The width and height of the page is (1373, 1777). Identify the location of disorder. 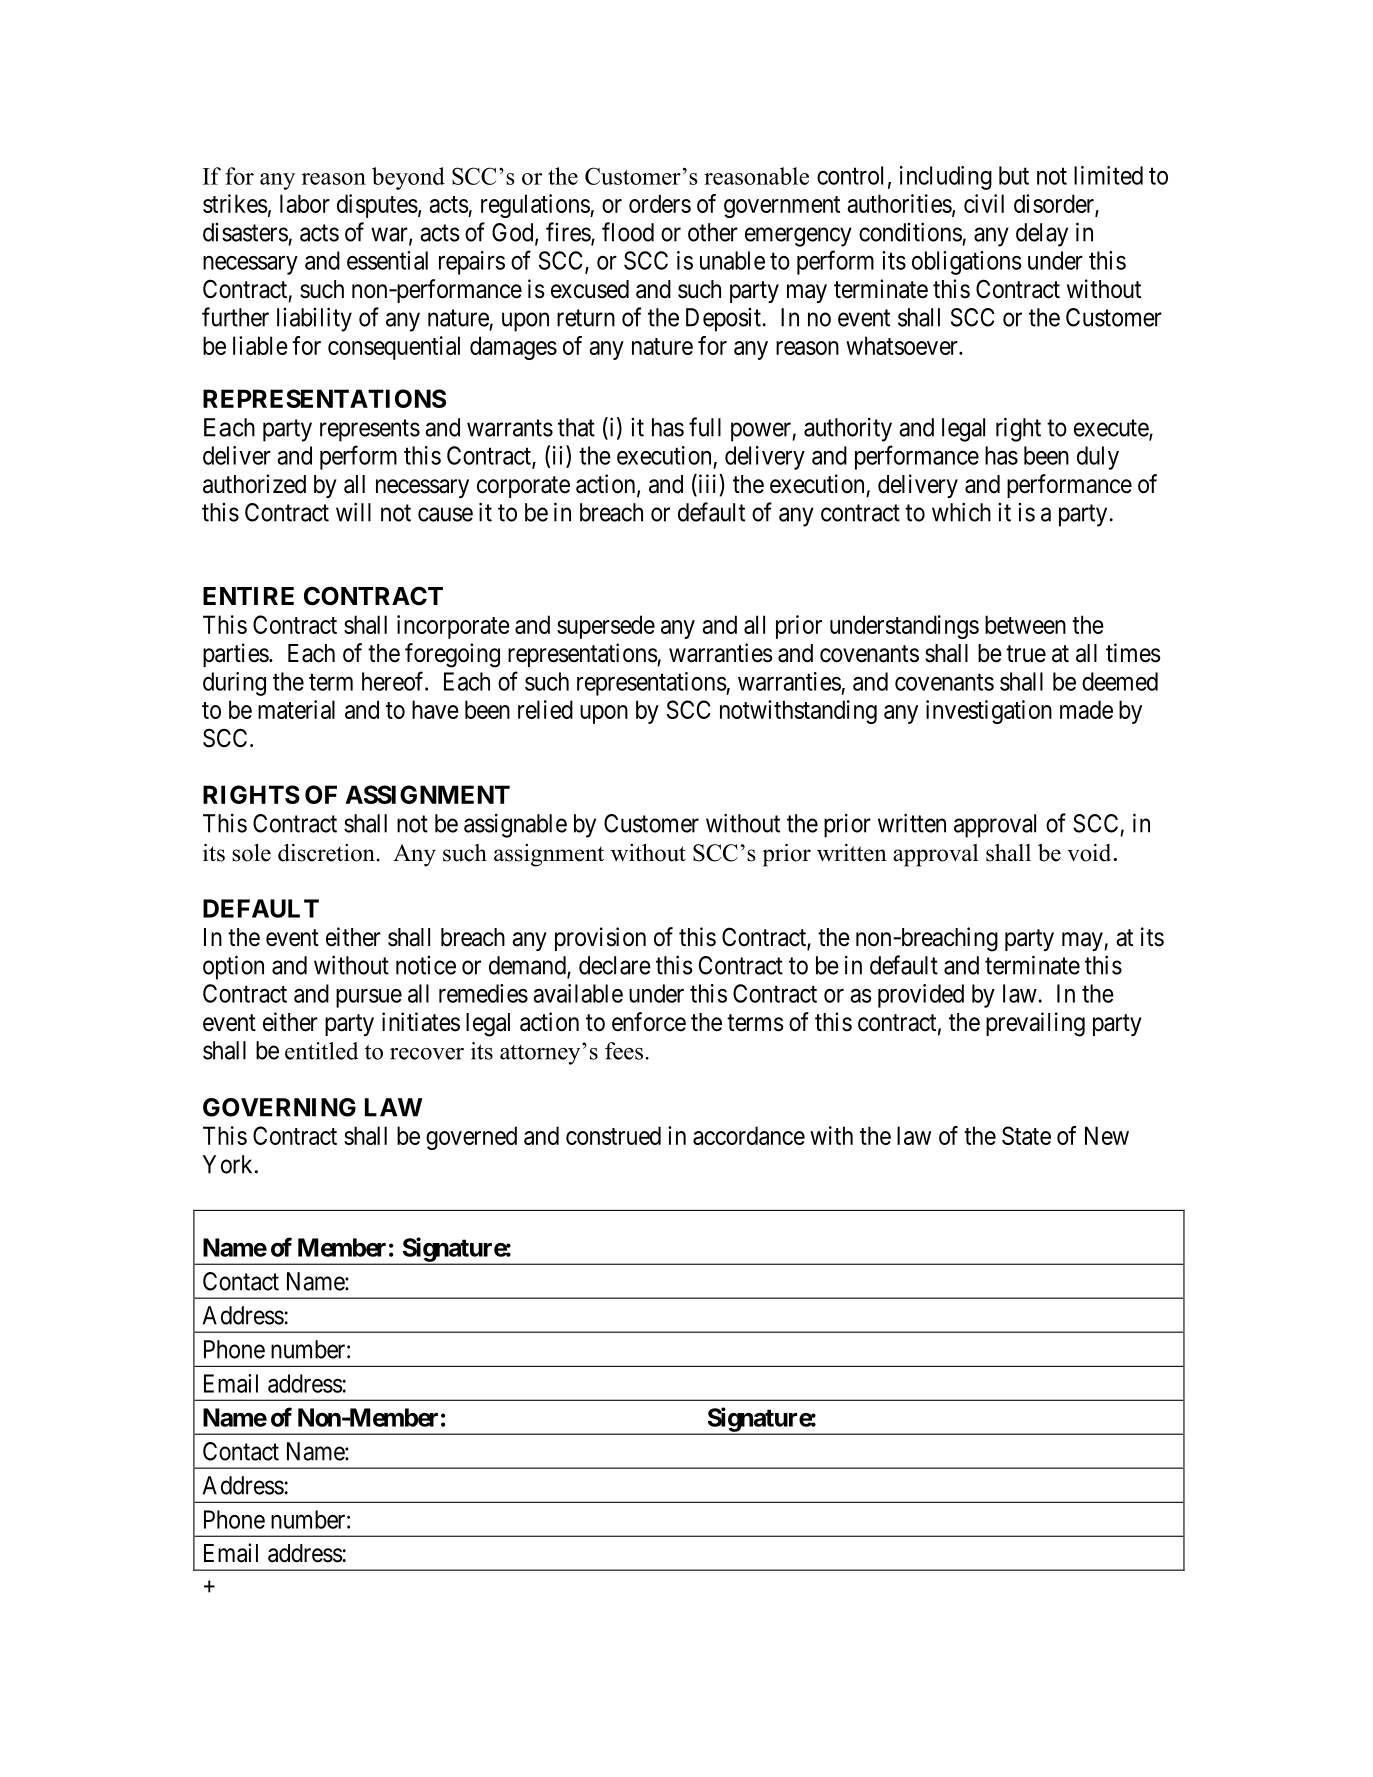
(1055, 204).
